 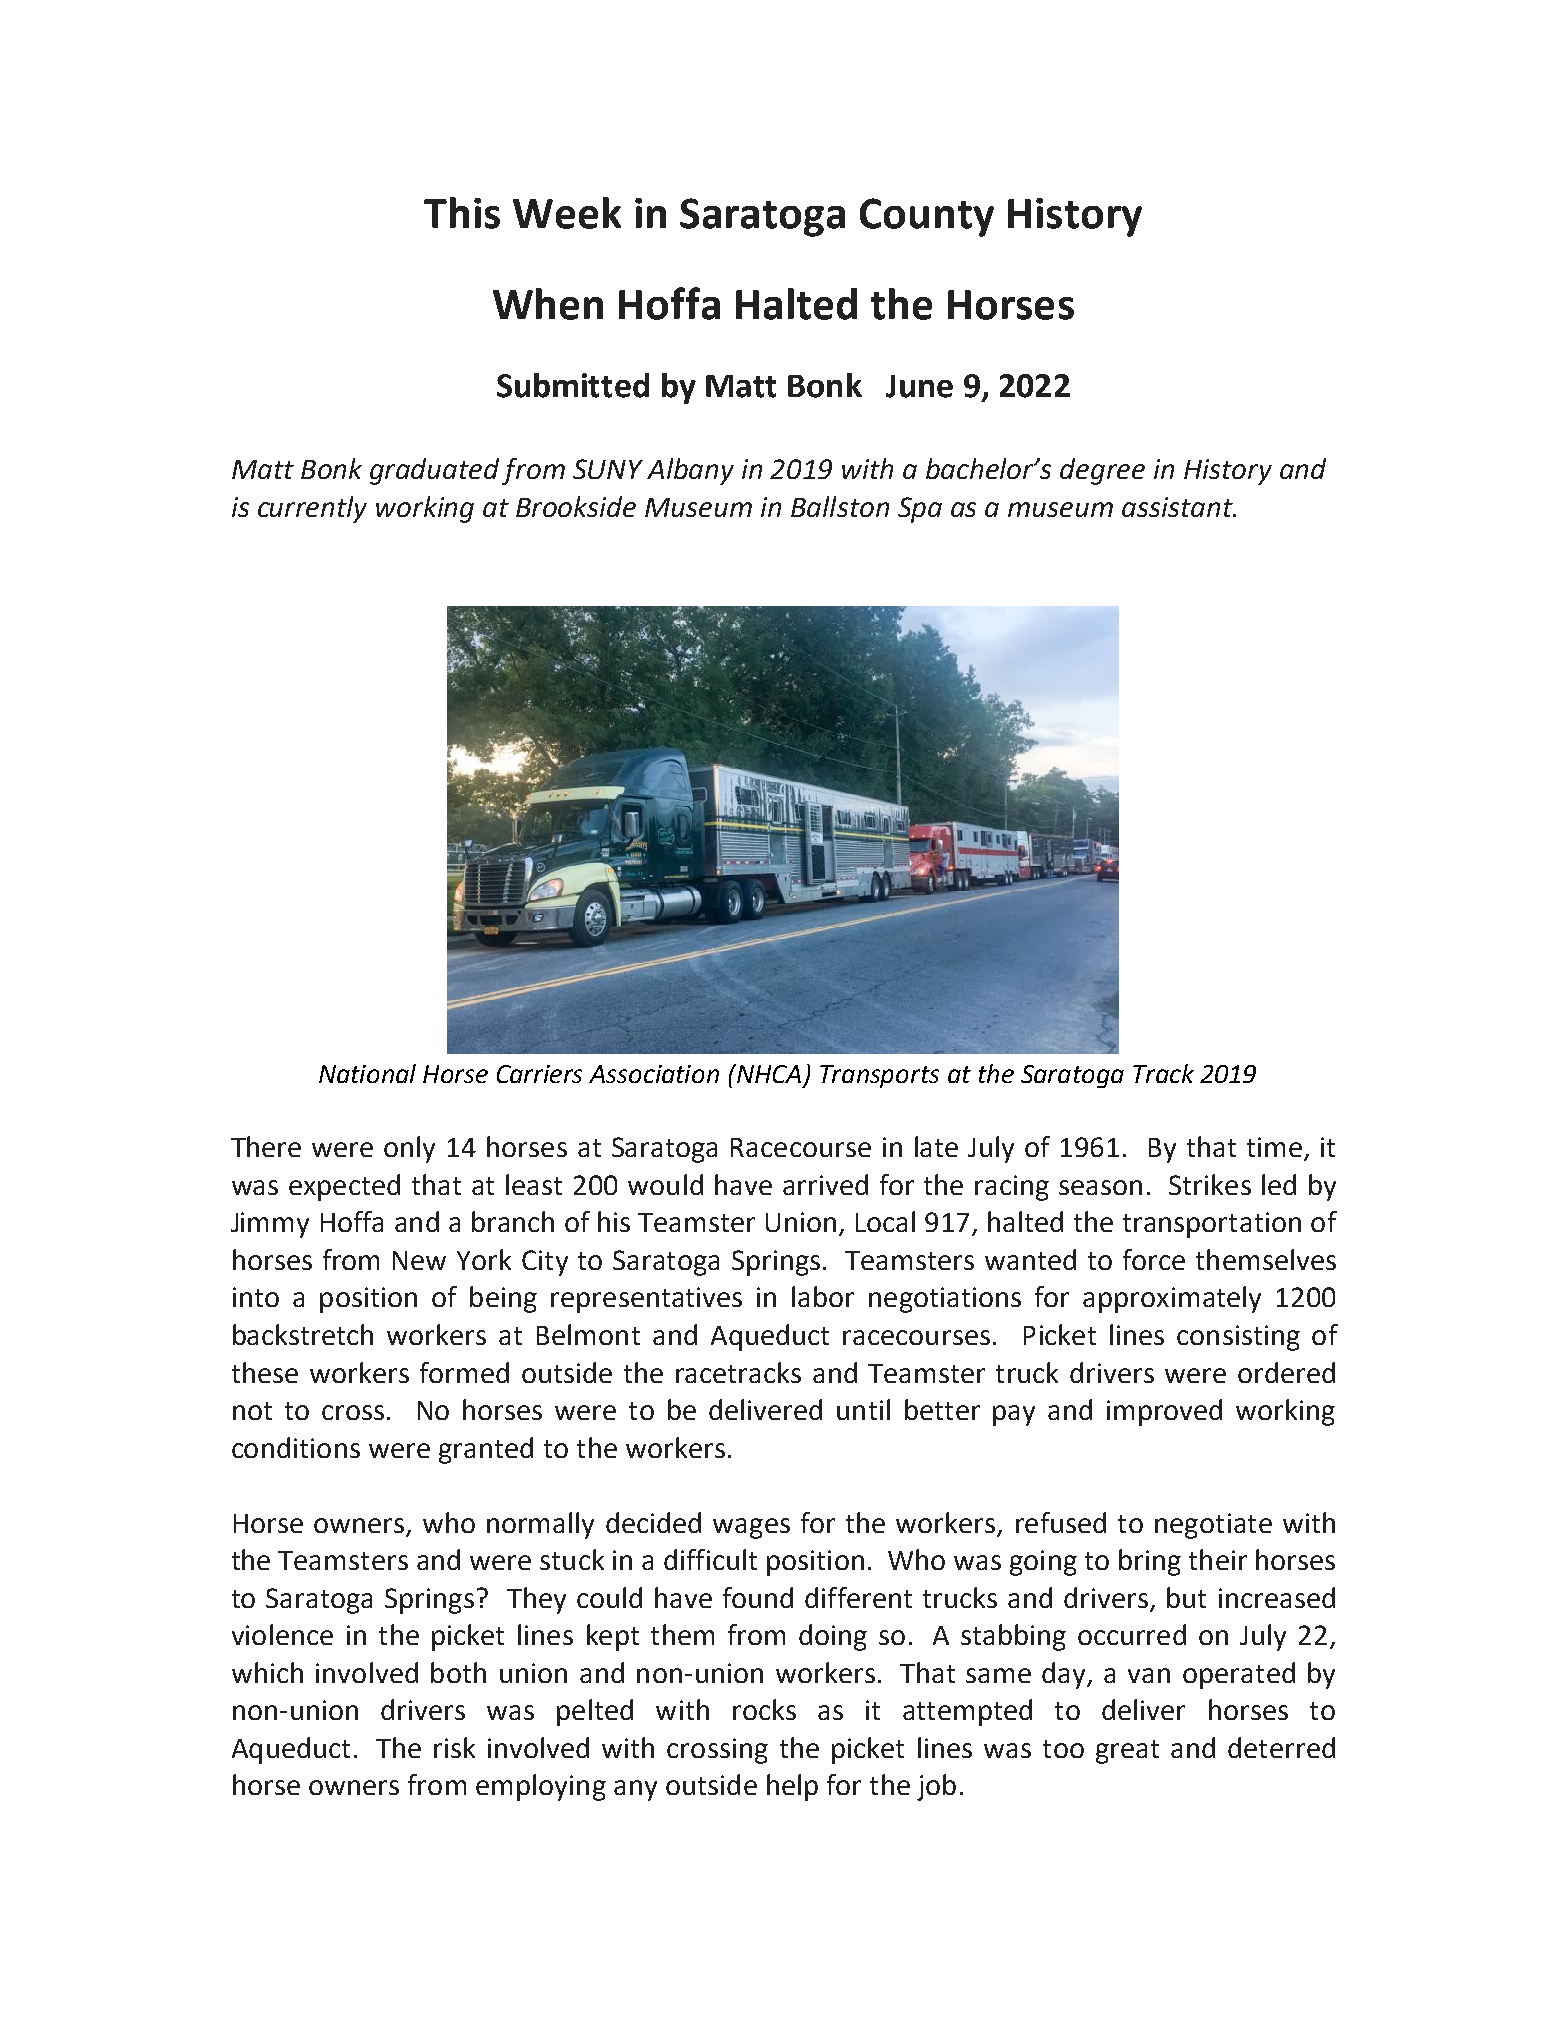 I want to click on New, so click(x=419, y=1260).
